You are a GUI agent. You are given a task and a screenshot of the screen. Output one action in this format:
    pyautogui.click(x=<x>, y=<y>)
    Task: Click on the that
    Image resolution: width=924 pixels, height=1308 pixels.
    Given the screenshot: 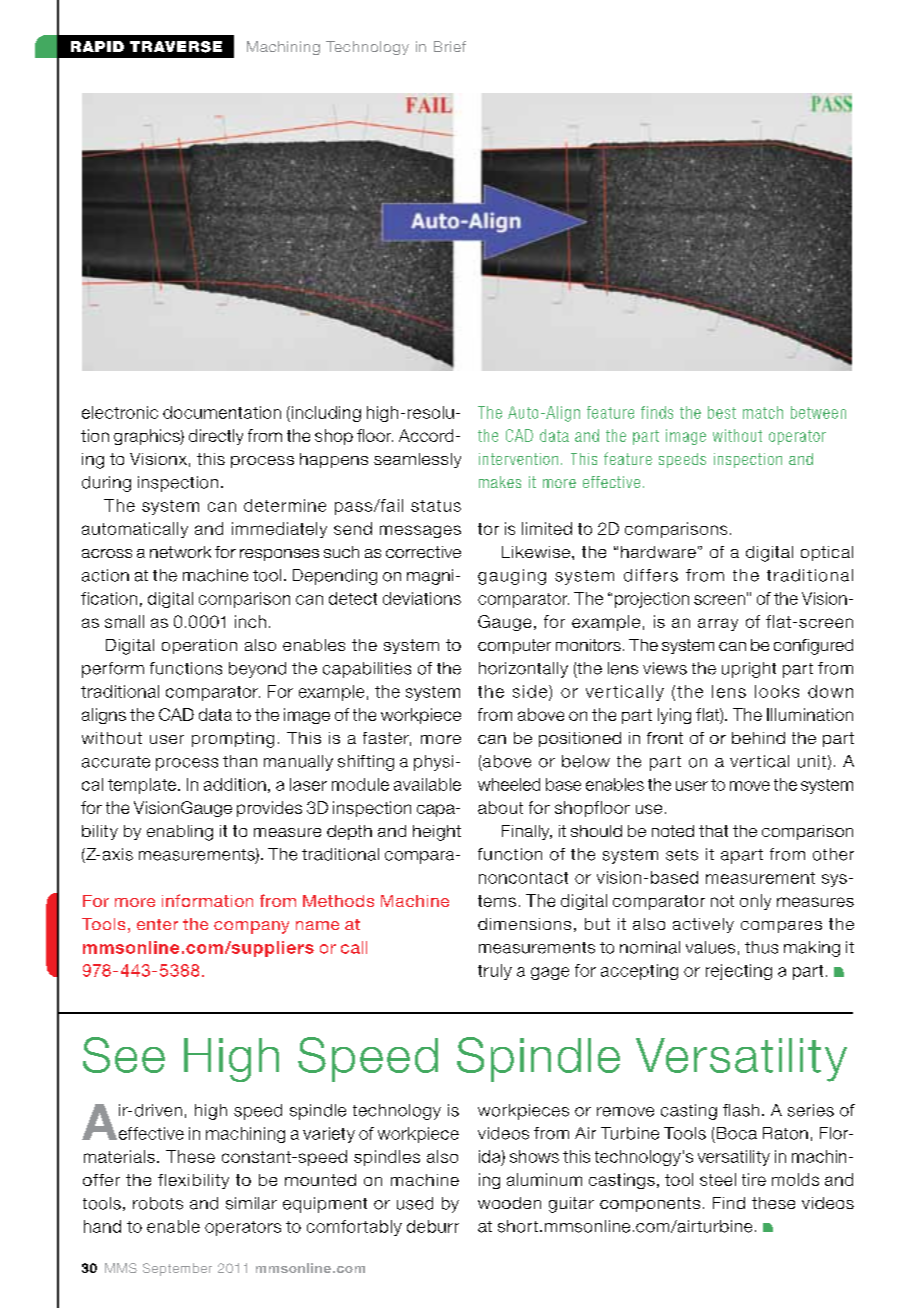 What is the action you would take?
    pyautogui.click(x=713, y=831)
